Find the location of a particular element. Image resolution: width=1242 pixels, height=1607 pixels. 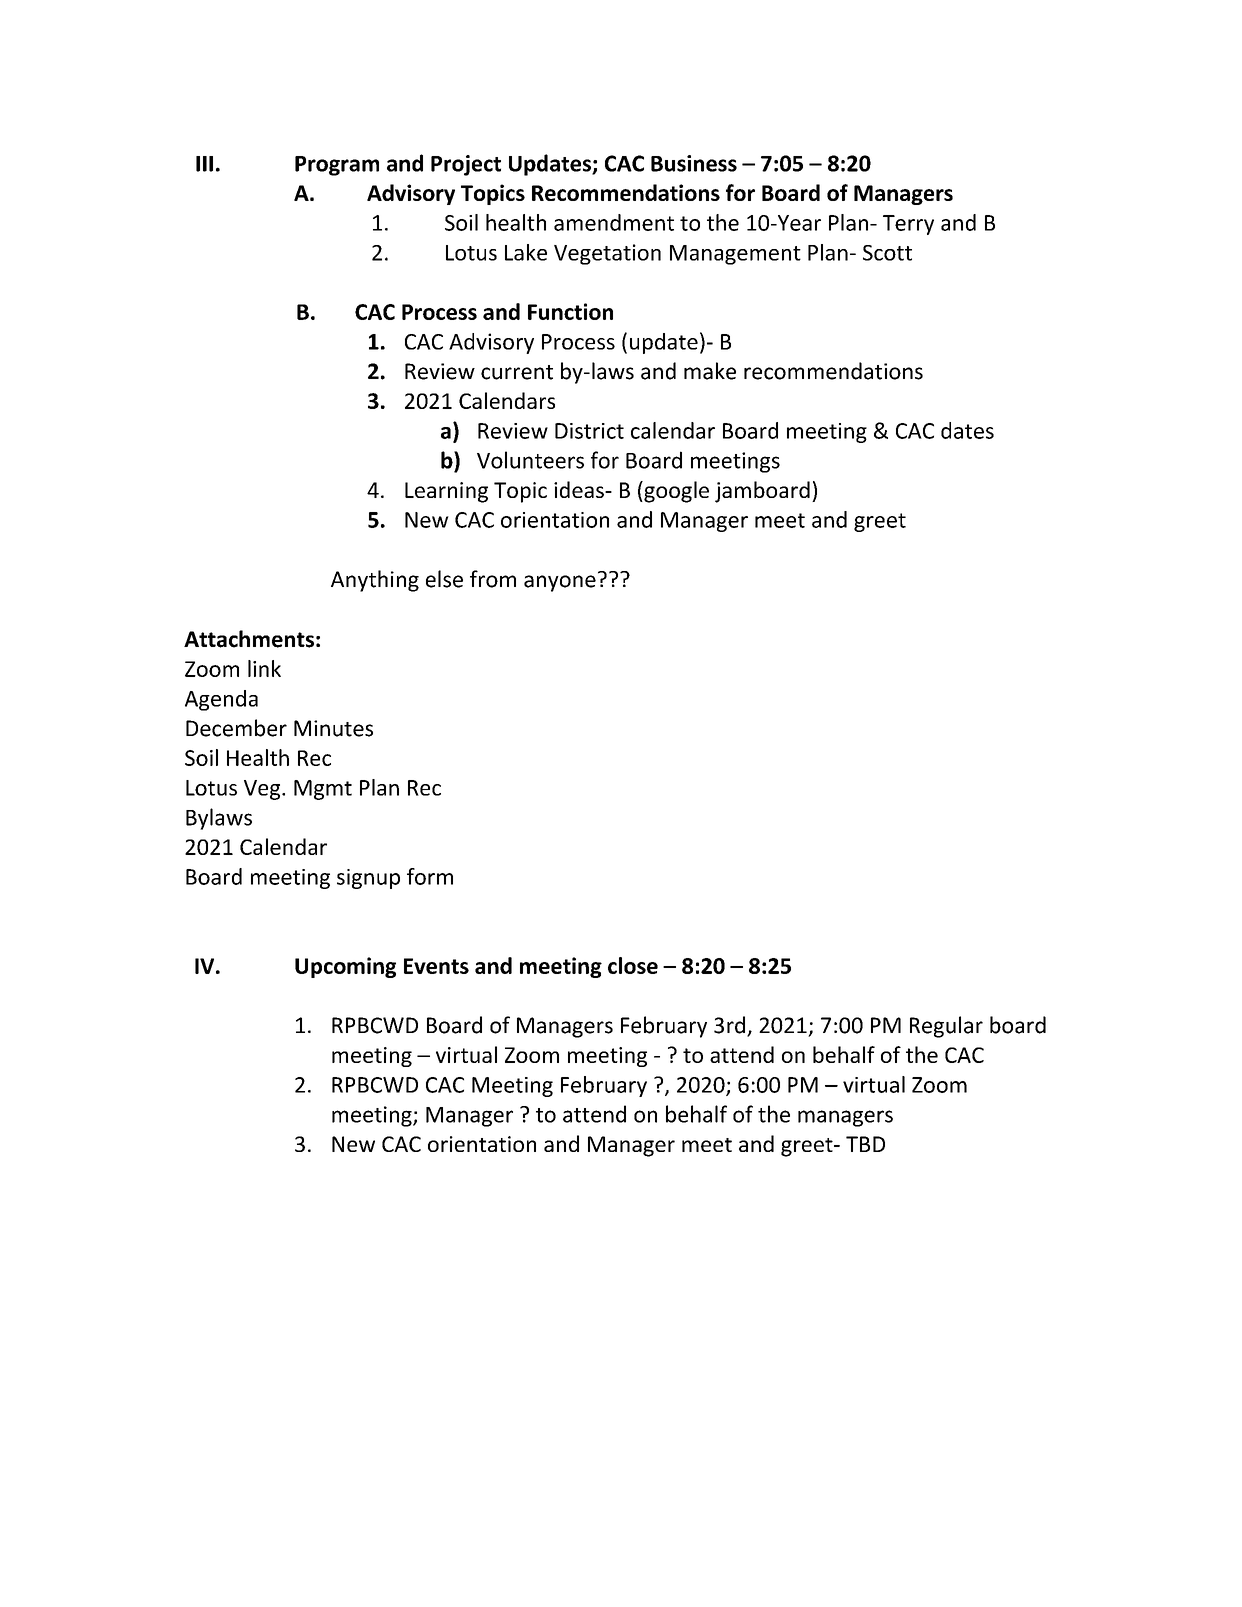

Program is located at coordinates (337, 166).
